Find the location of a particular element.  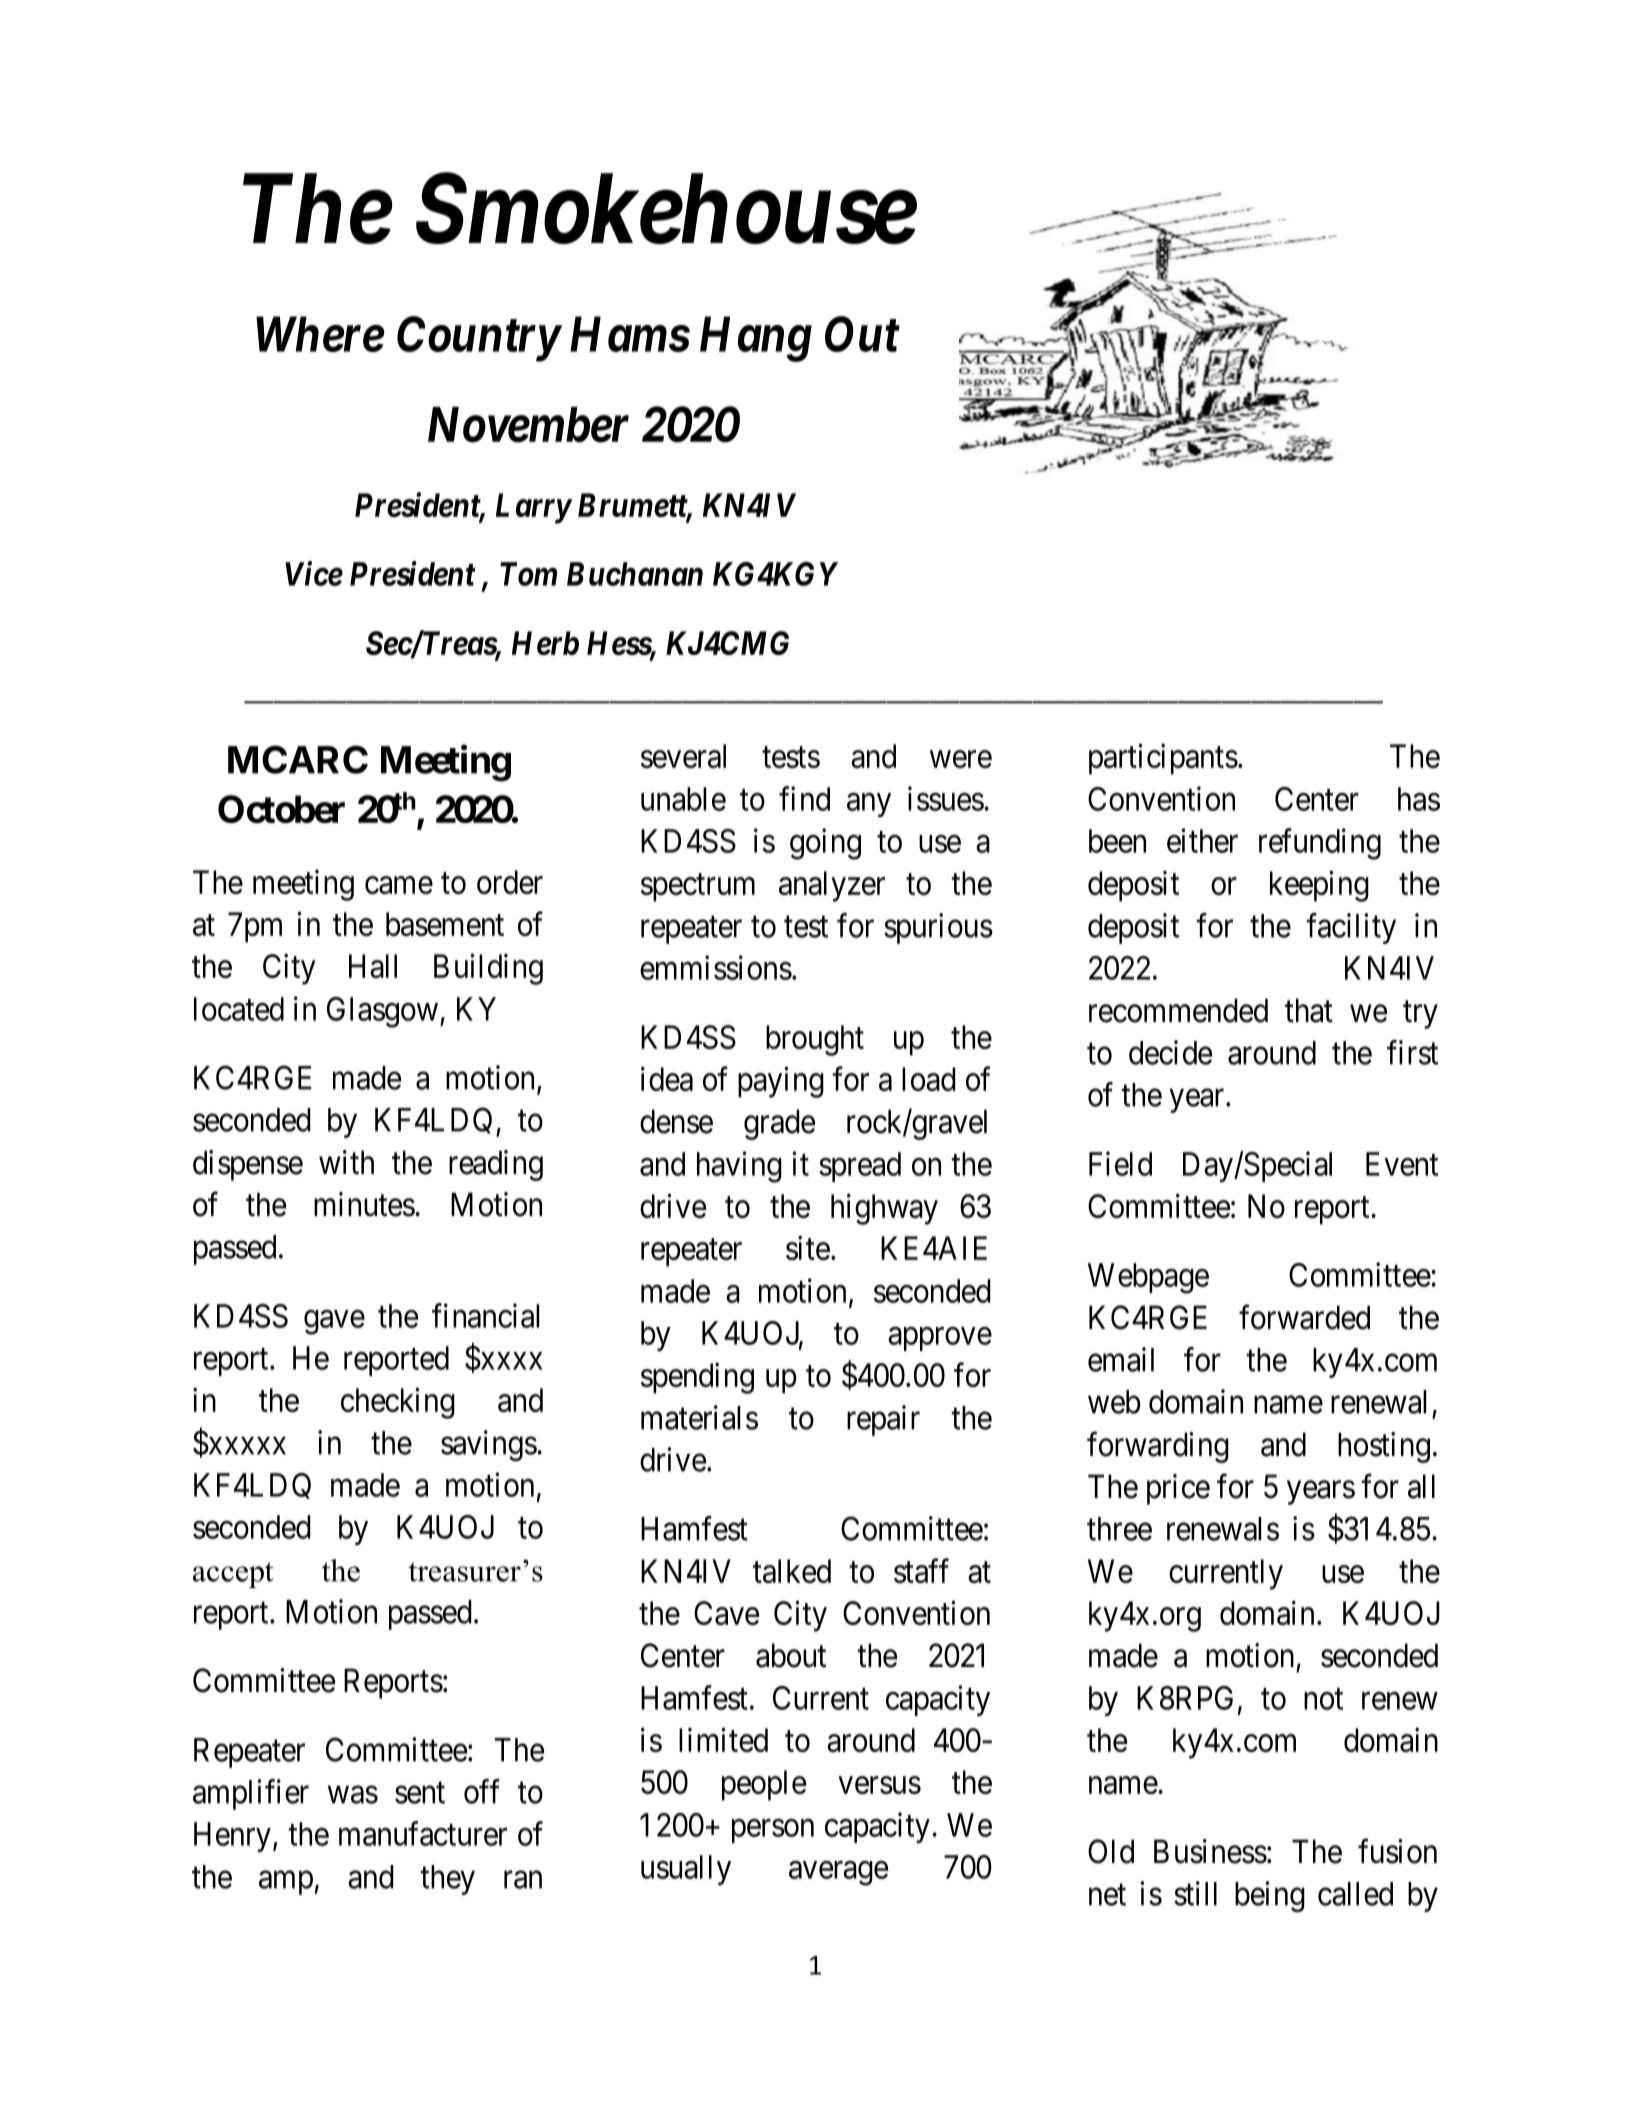

site is located at coordinates (808, 1248).
